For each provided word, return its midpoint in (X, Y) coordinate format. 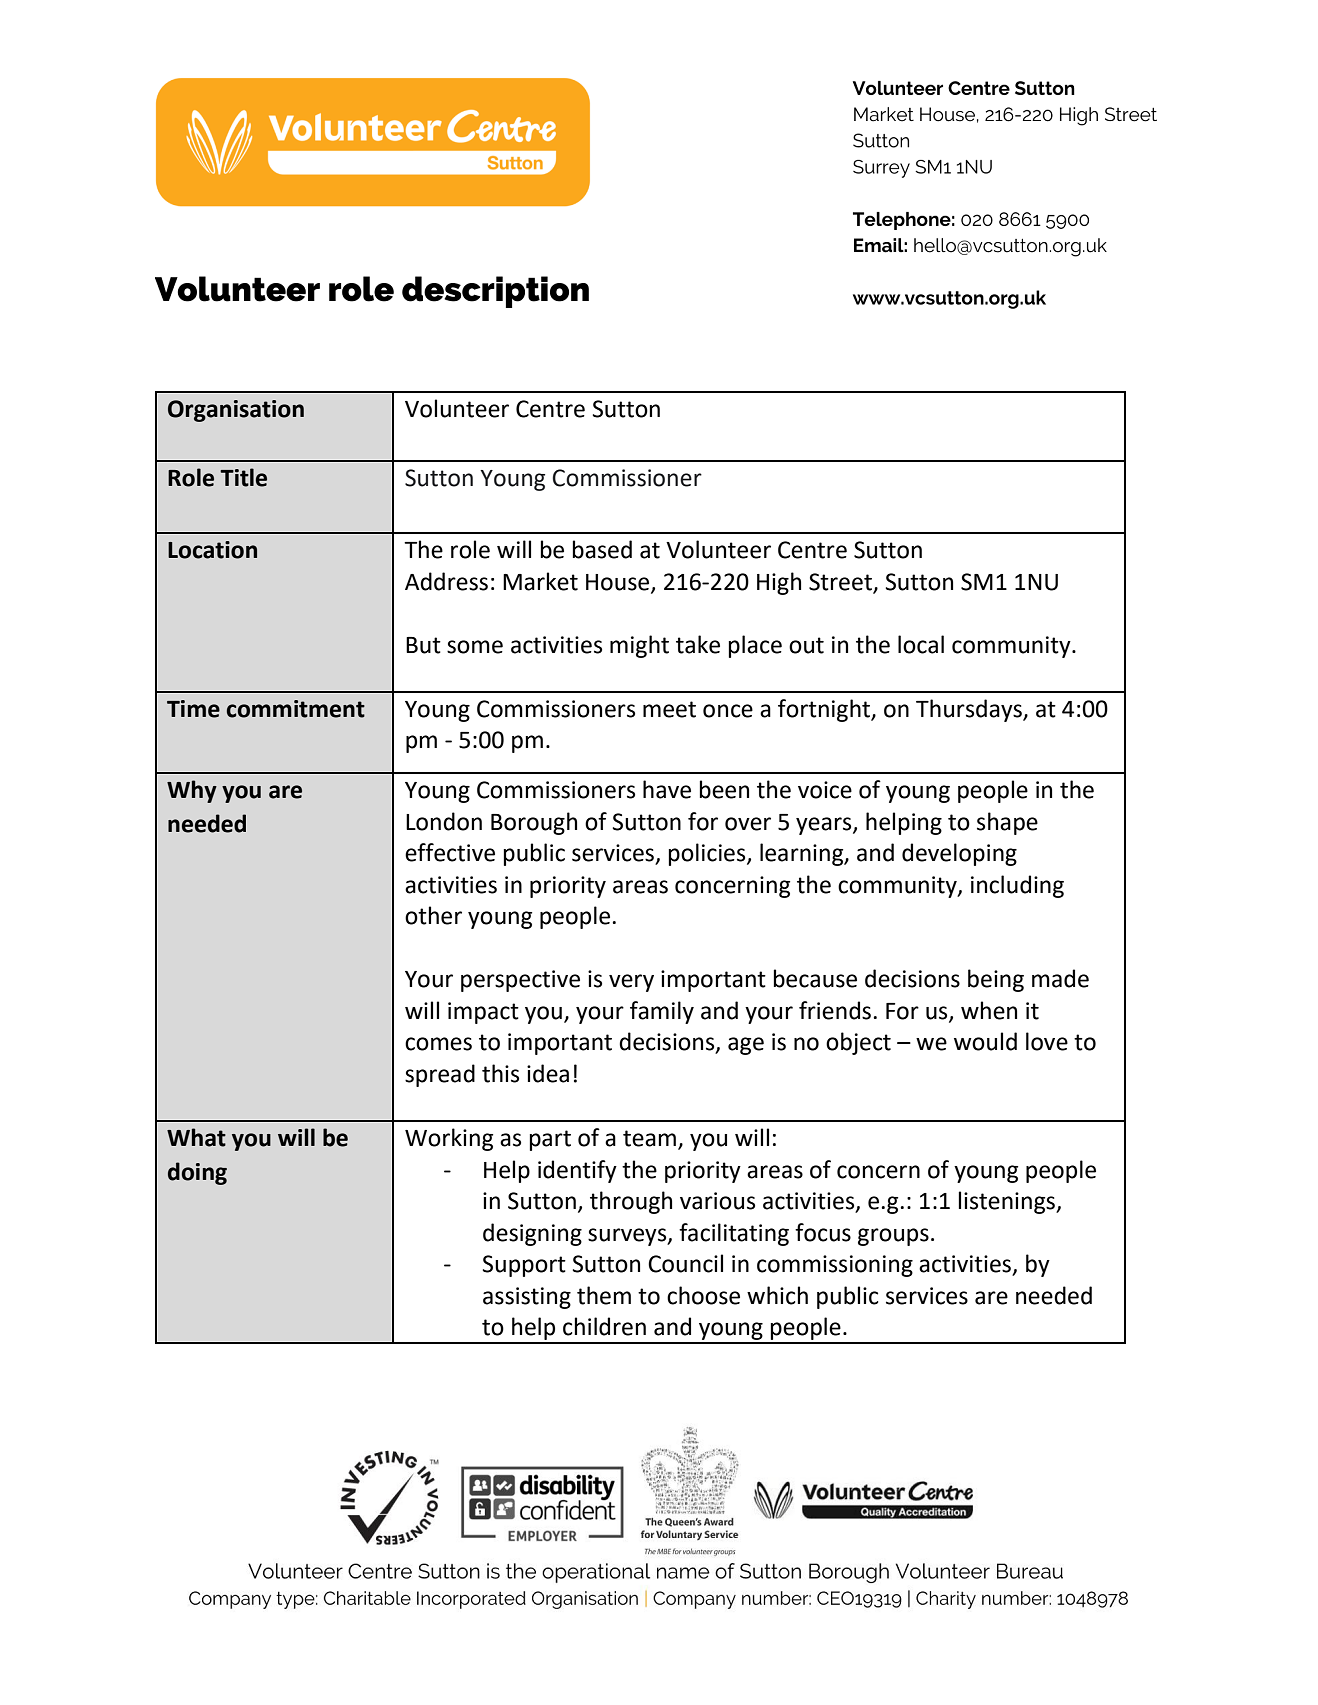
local (921, 644)
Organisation (236, 411)
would (985, 1041)
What (196, 1137)
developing (959, 854)
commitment (296, 709)
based (602, 549)
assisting (527, 1298)
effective (450, 852)
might (639, 646)
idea (548, 1073)
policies (708, 854)
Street (840, 582)
